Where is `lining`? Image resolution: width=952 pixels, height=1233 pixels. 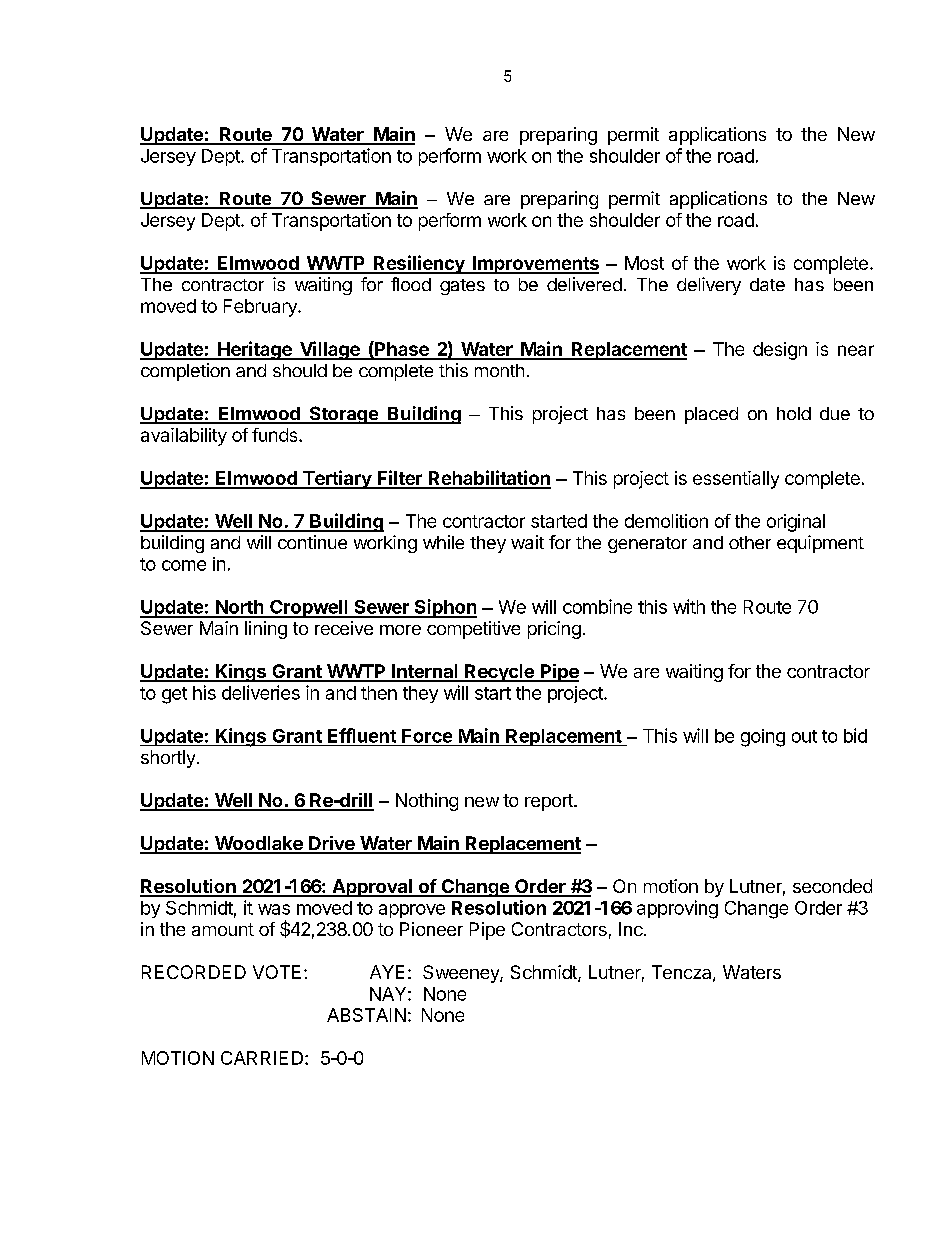 lining is located at coordinates (266, 630).
